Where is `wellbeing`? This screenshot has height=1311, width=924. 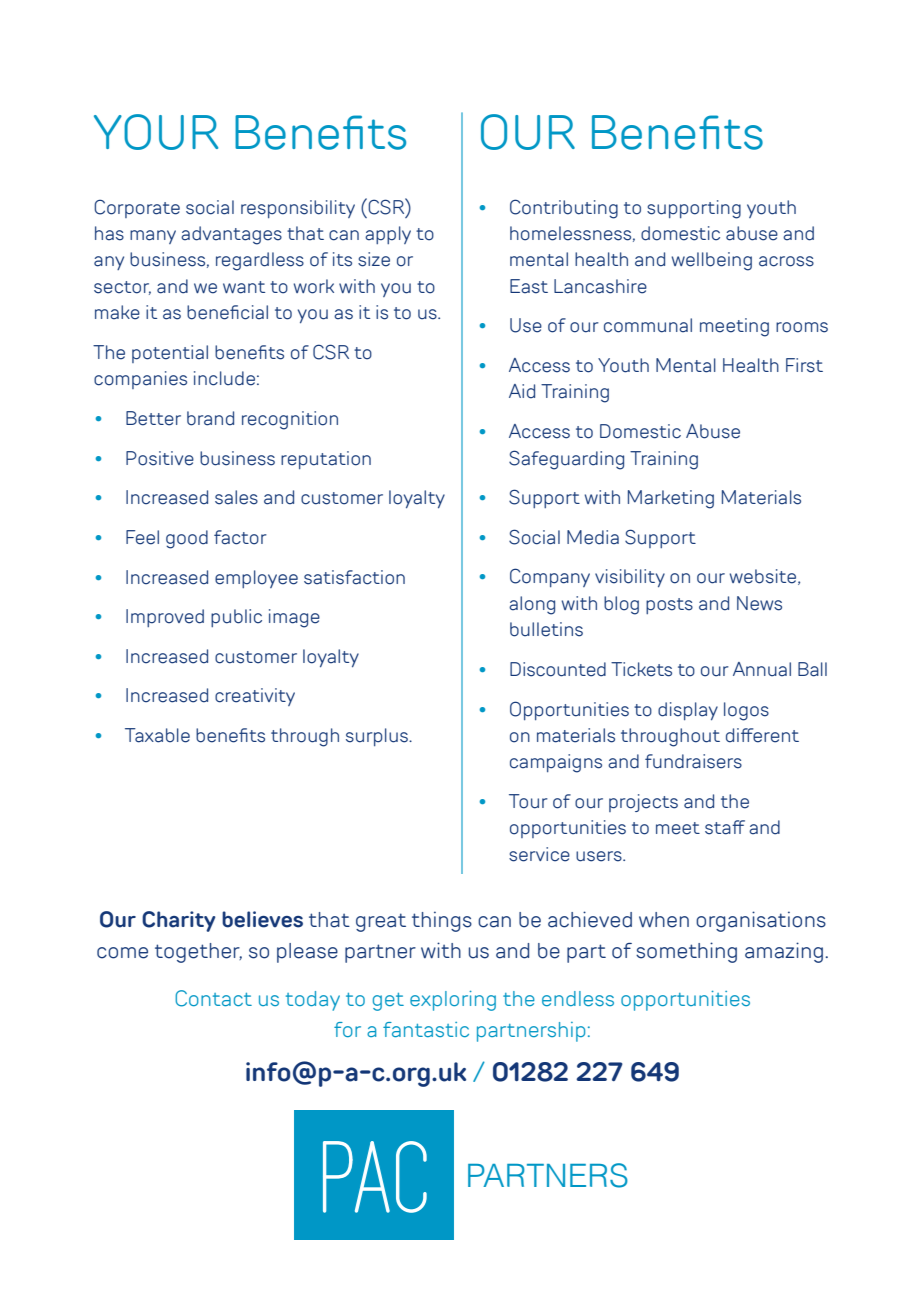 wellbeing is located at coordinates (711, 261).
